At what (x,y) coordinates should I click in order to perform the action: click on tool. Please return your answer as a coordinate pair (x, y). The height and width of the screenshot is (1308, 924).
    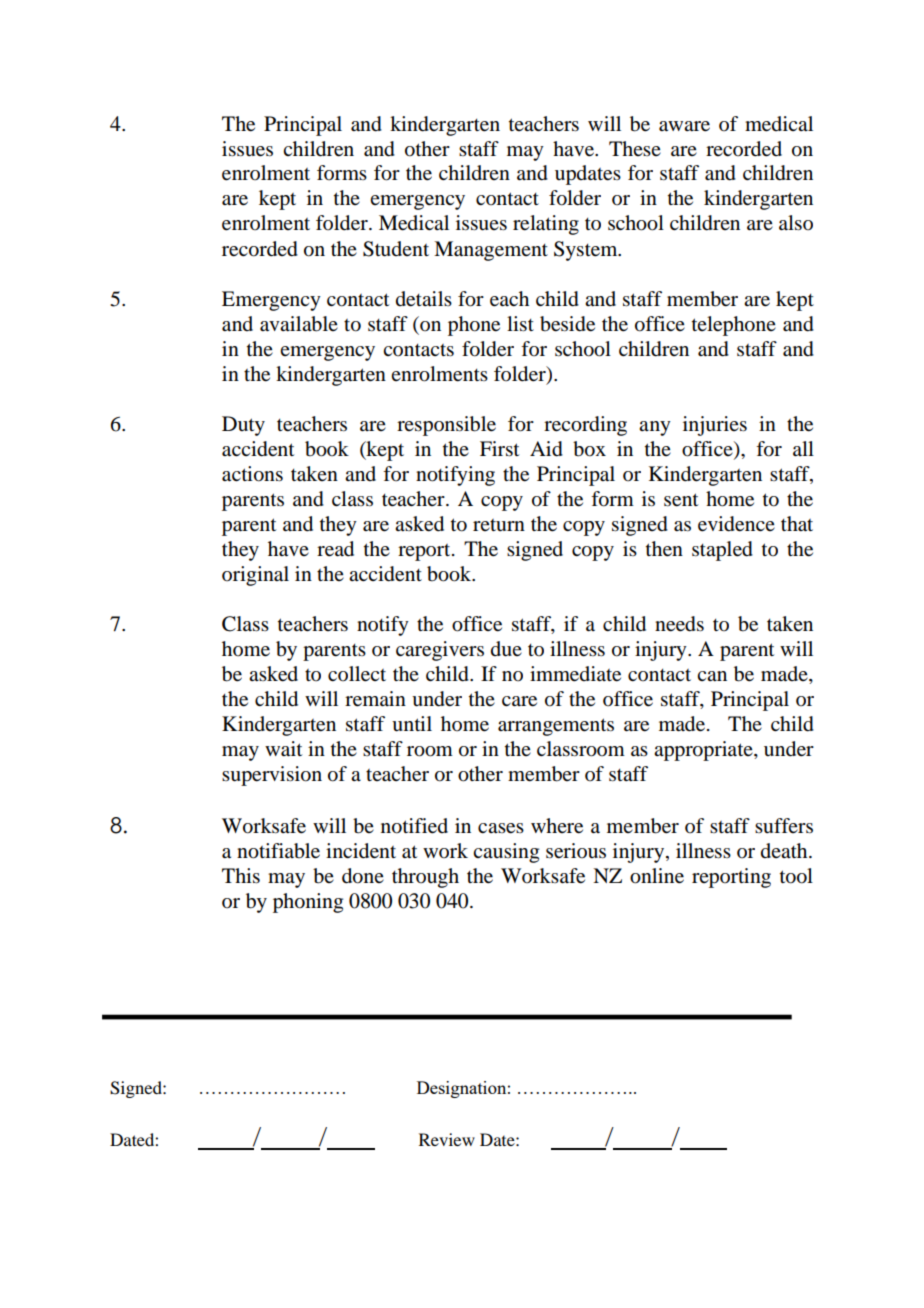
    Looking at the image, I should click on (796, 876).
